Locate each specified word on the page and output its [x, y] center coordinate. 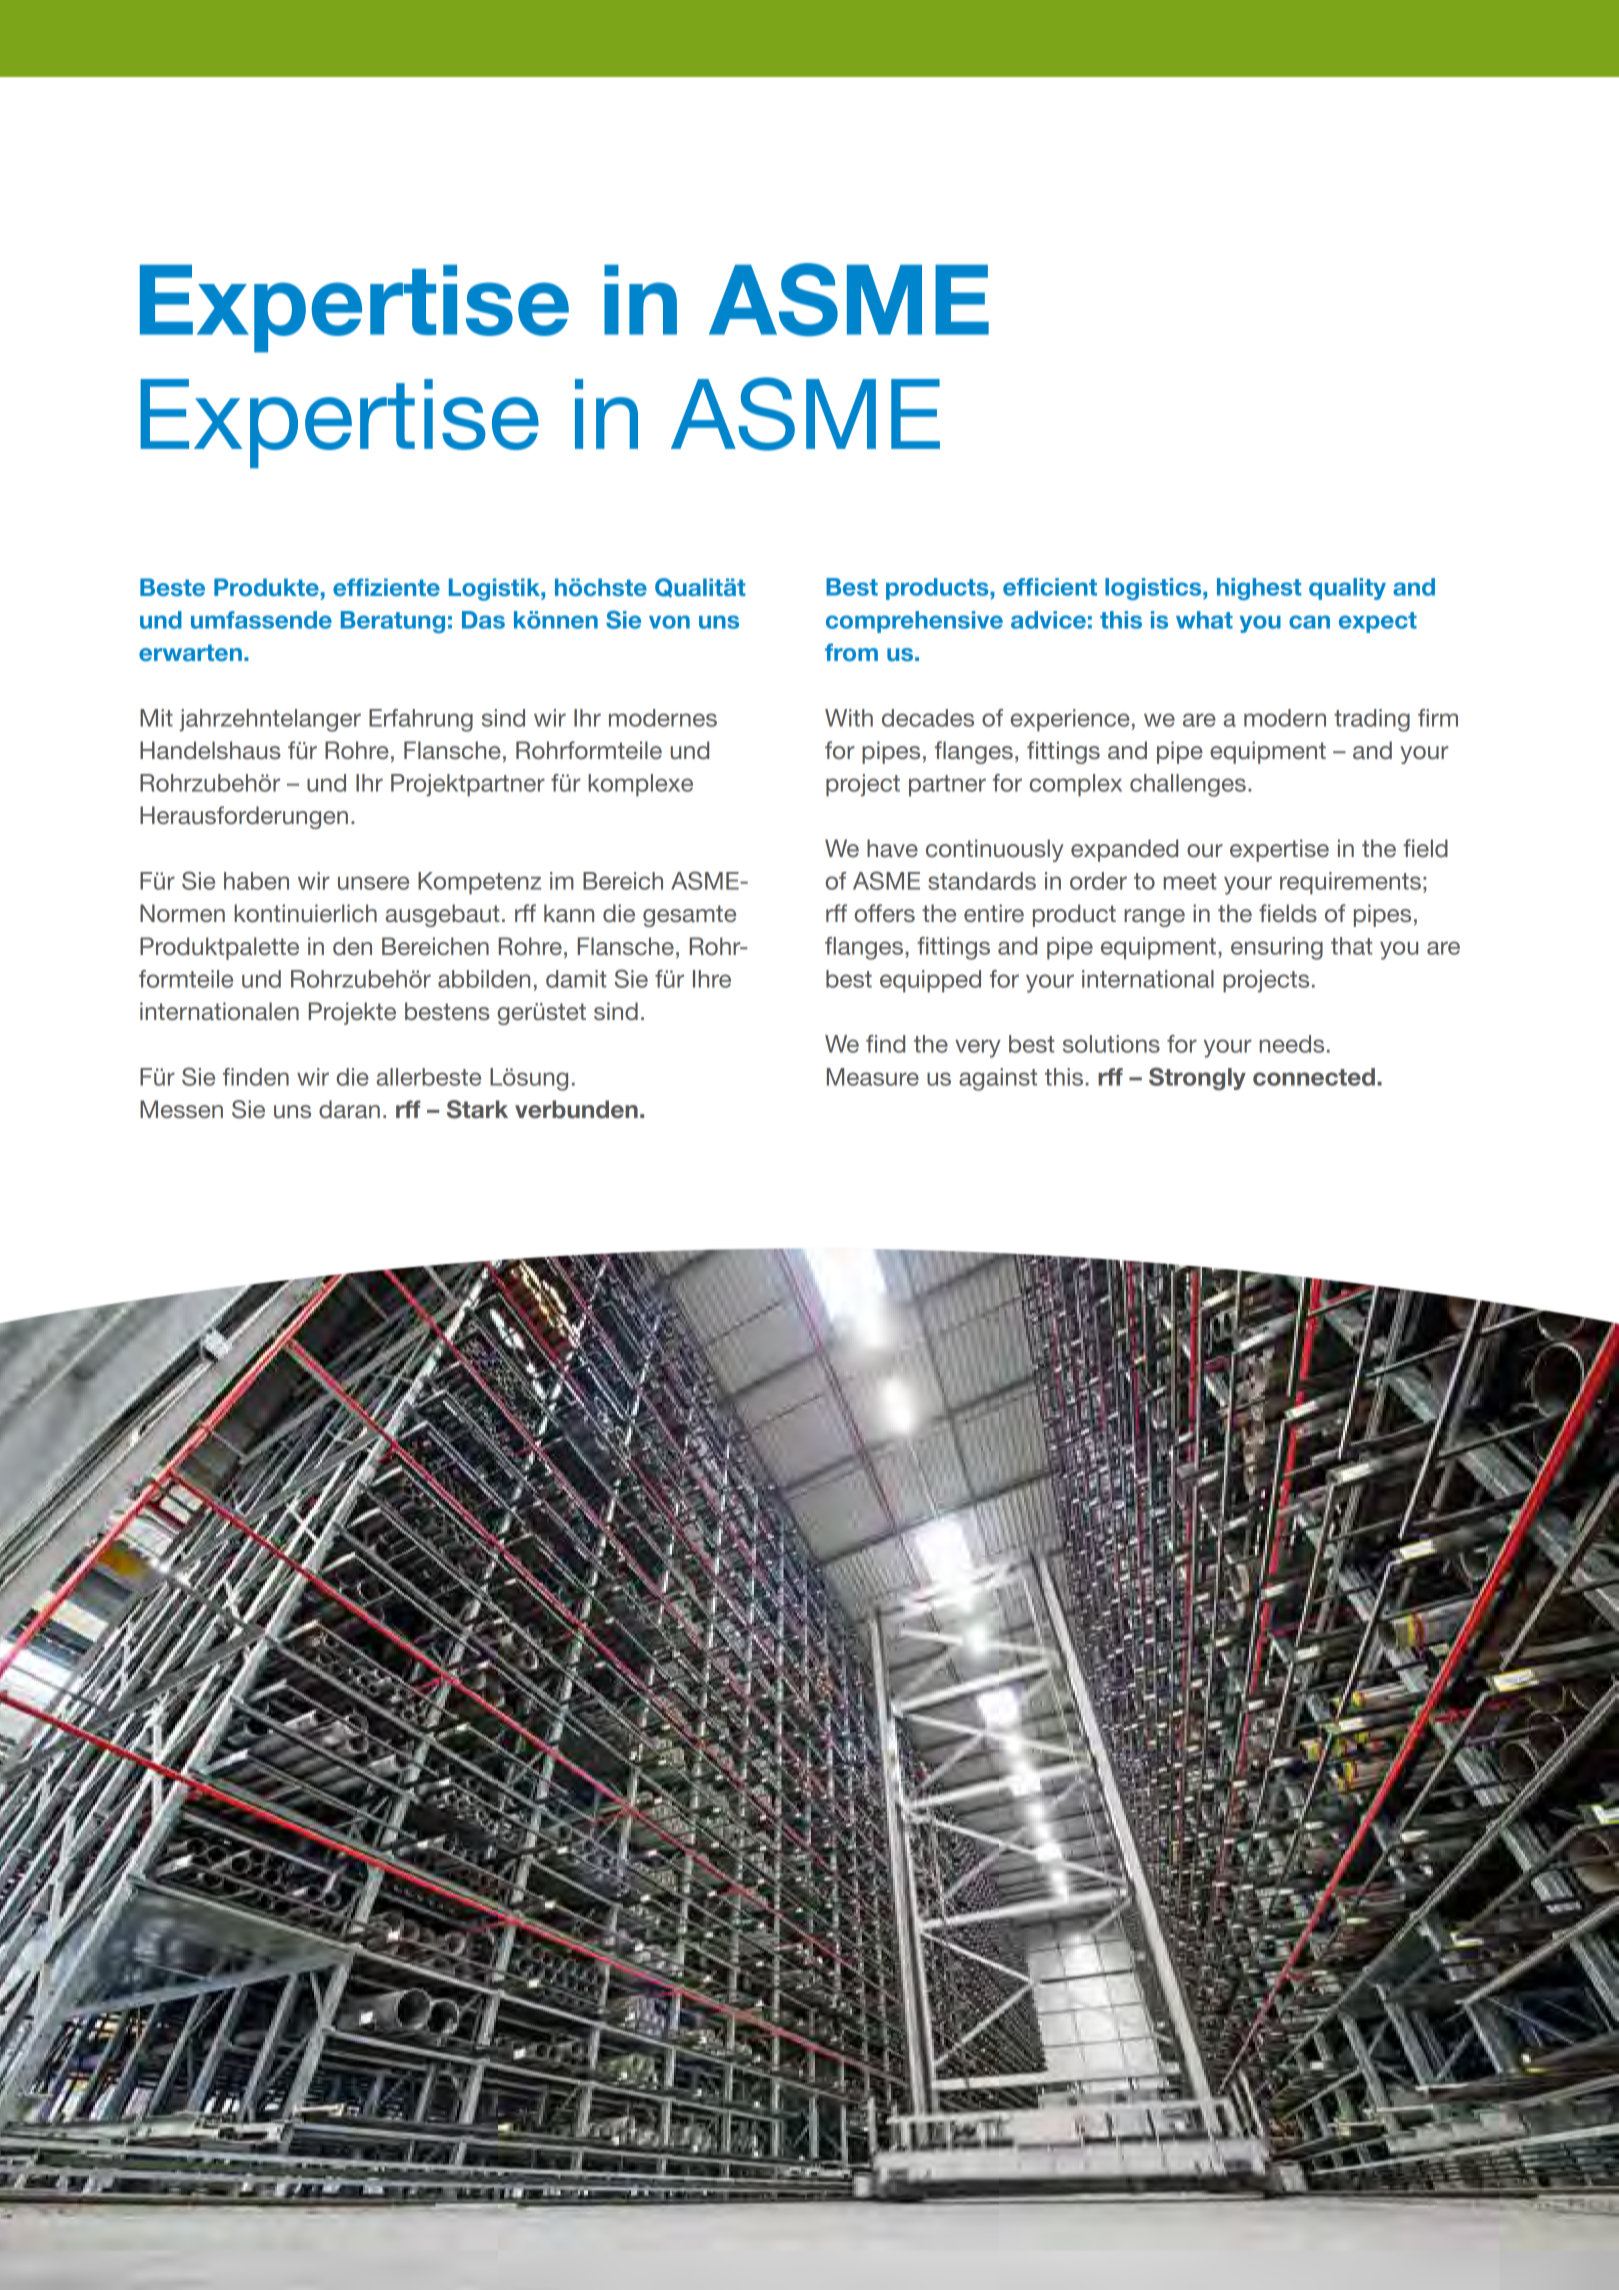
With [849, 718]
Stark [477, 1109]
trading [1372, 720]
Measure [873, 1077]
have [892, 848]
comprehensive [914, 622]
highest [1259, 589]
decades [928, 718]
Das [483, 620]
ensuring [1277, 948]
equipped [930, 981]
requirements [1350, 883]
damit [576, 979]
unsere [373, 883]
